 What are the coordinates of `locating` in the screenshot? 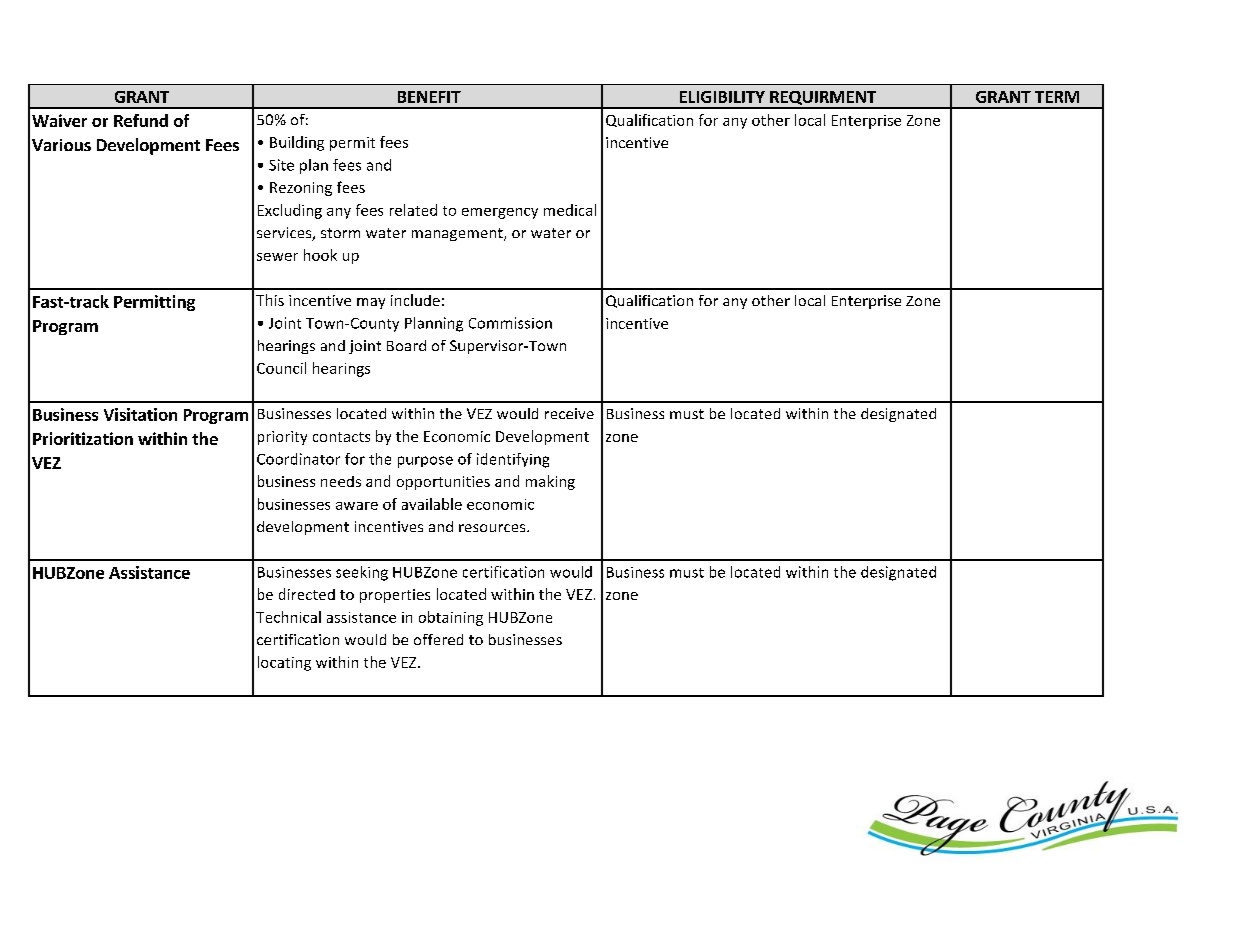 It's located at (284, 663).
